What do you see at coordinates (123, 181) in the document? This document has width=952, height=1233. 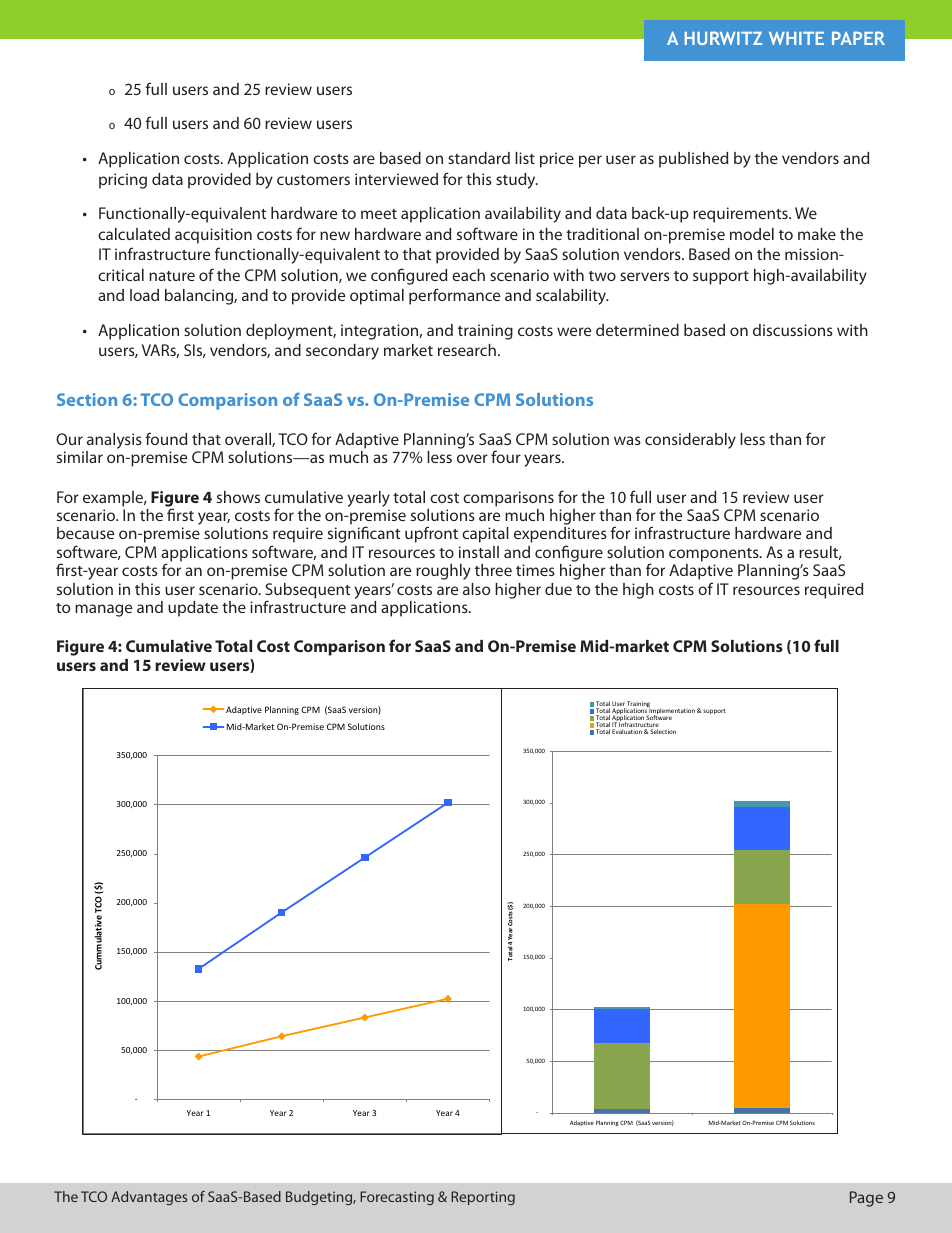 I see `pricing` at bounding box center [123, 181].
